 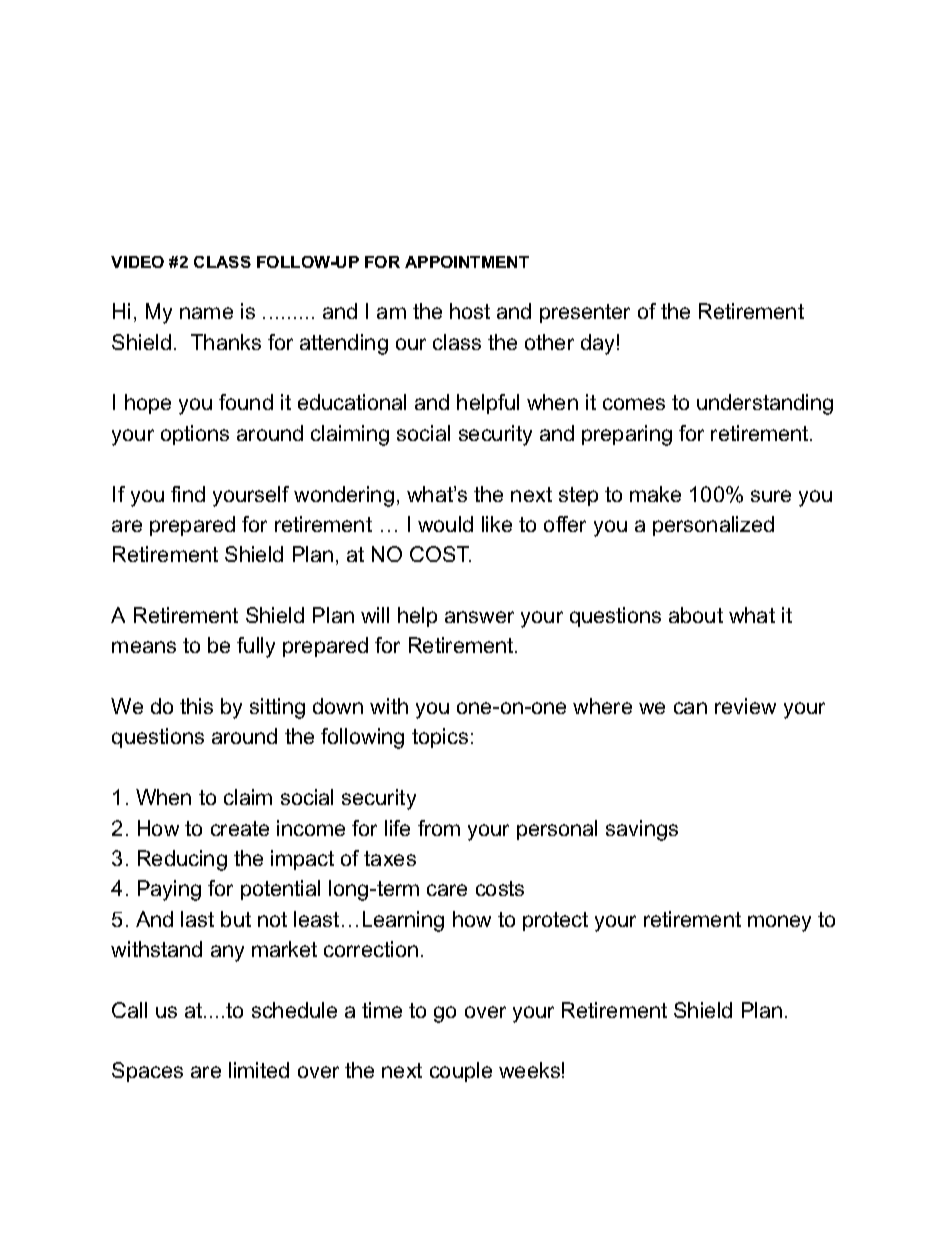 What do you see at coordinates (439, 828) in the document?
I see `from` at bounding box center [439, 828].
